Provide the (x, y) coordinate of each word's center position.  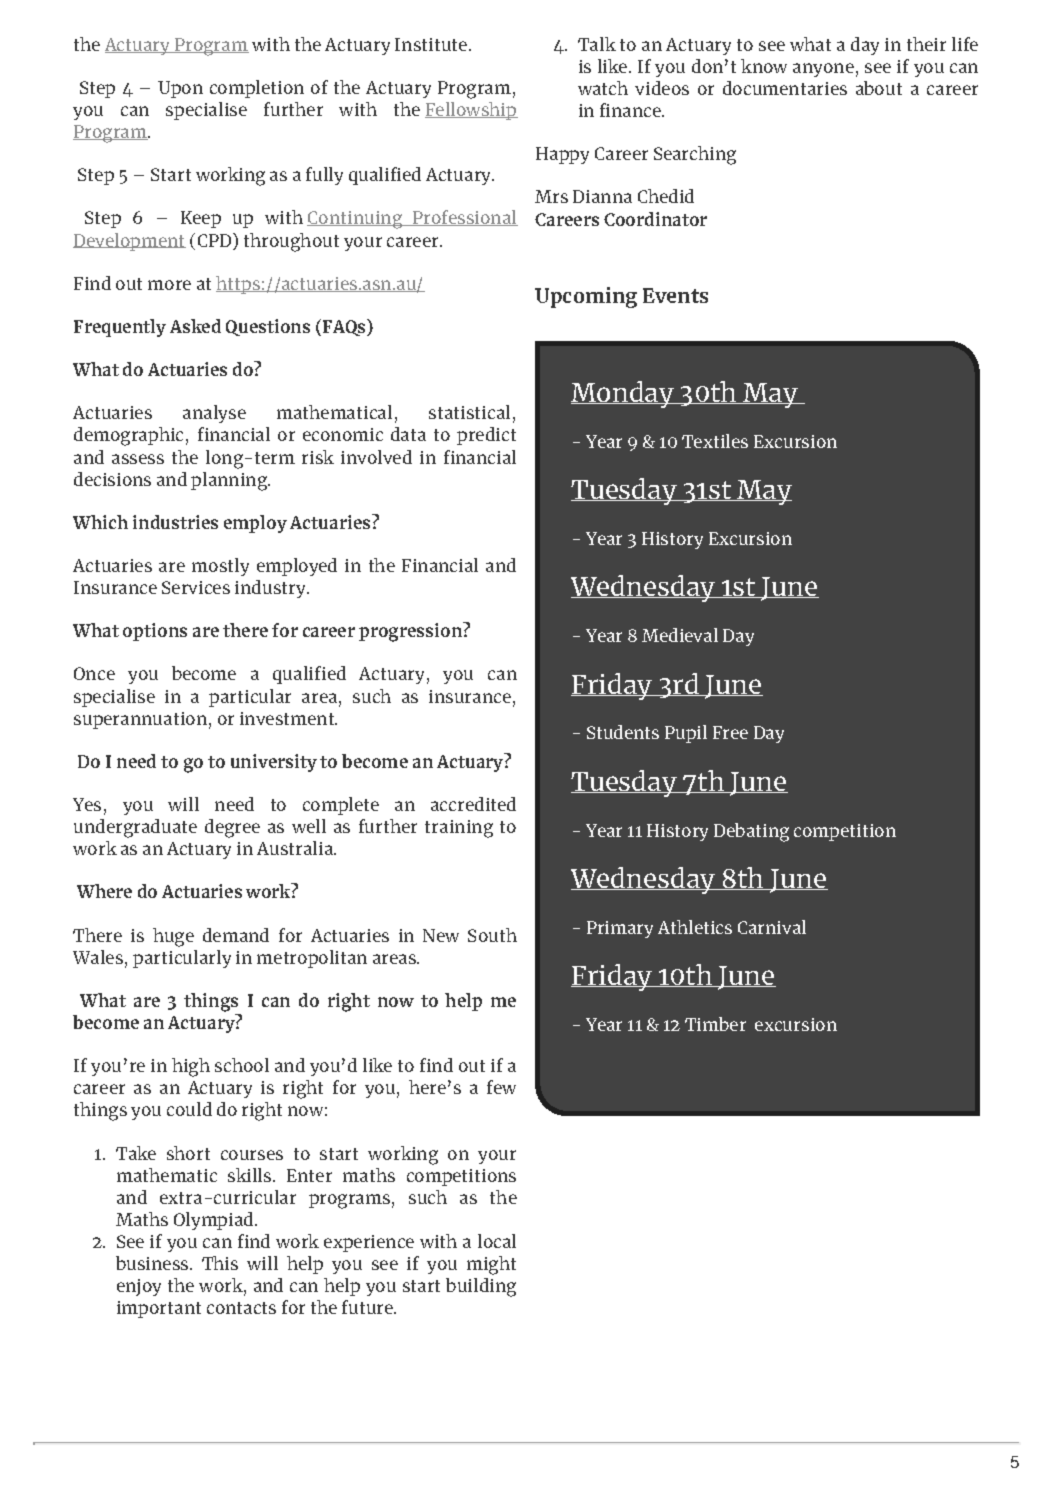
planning (230, 481)
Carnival (772, 927)
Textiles (715, 441)
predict (486, 436)
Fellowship (471, 111)
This (220, 1263)
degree (232, 828)
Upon (180, 89)
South (492, 935)
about (879, 88)
